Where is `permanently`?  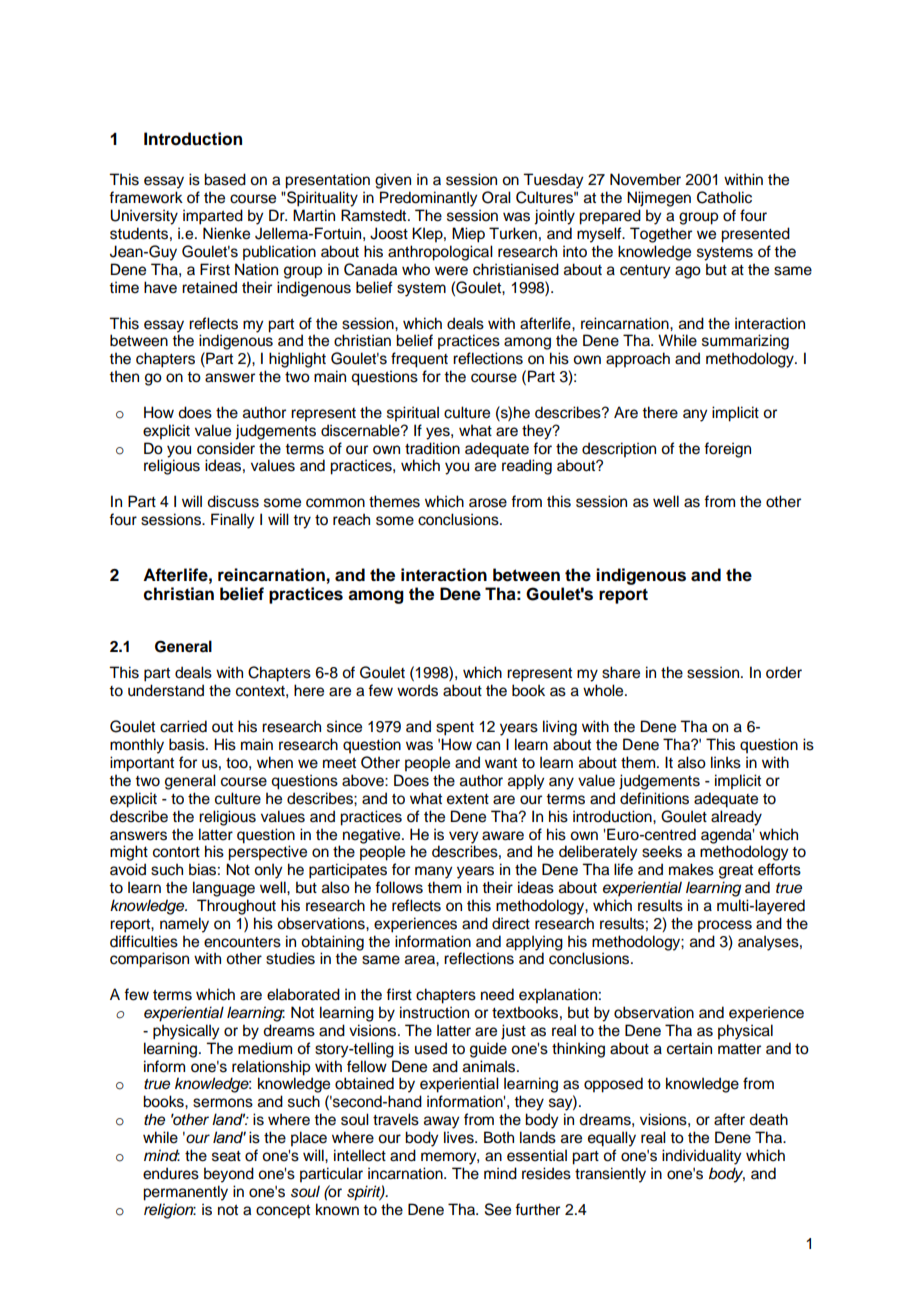
permanently is located at coordinates (185, 1193).
